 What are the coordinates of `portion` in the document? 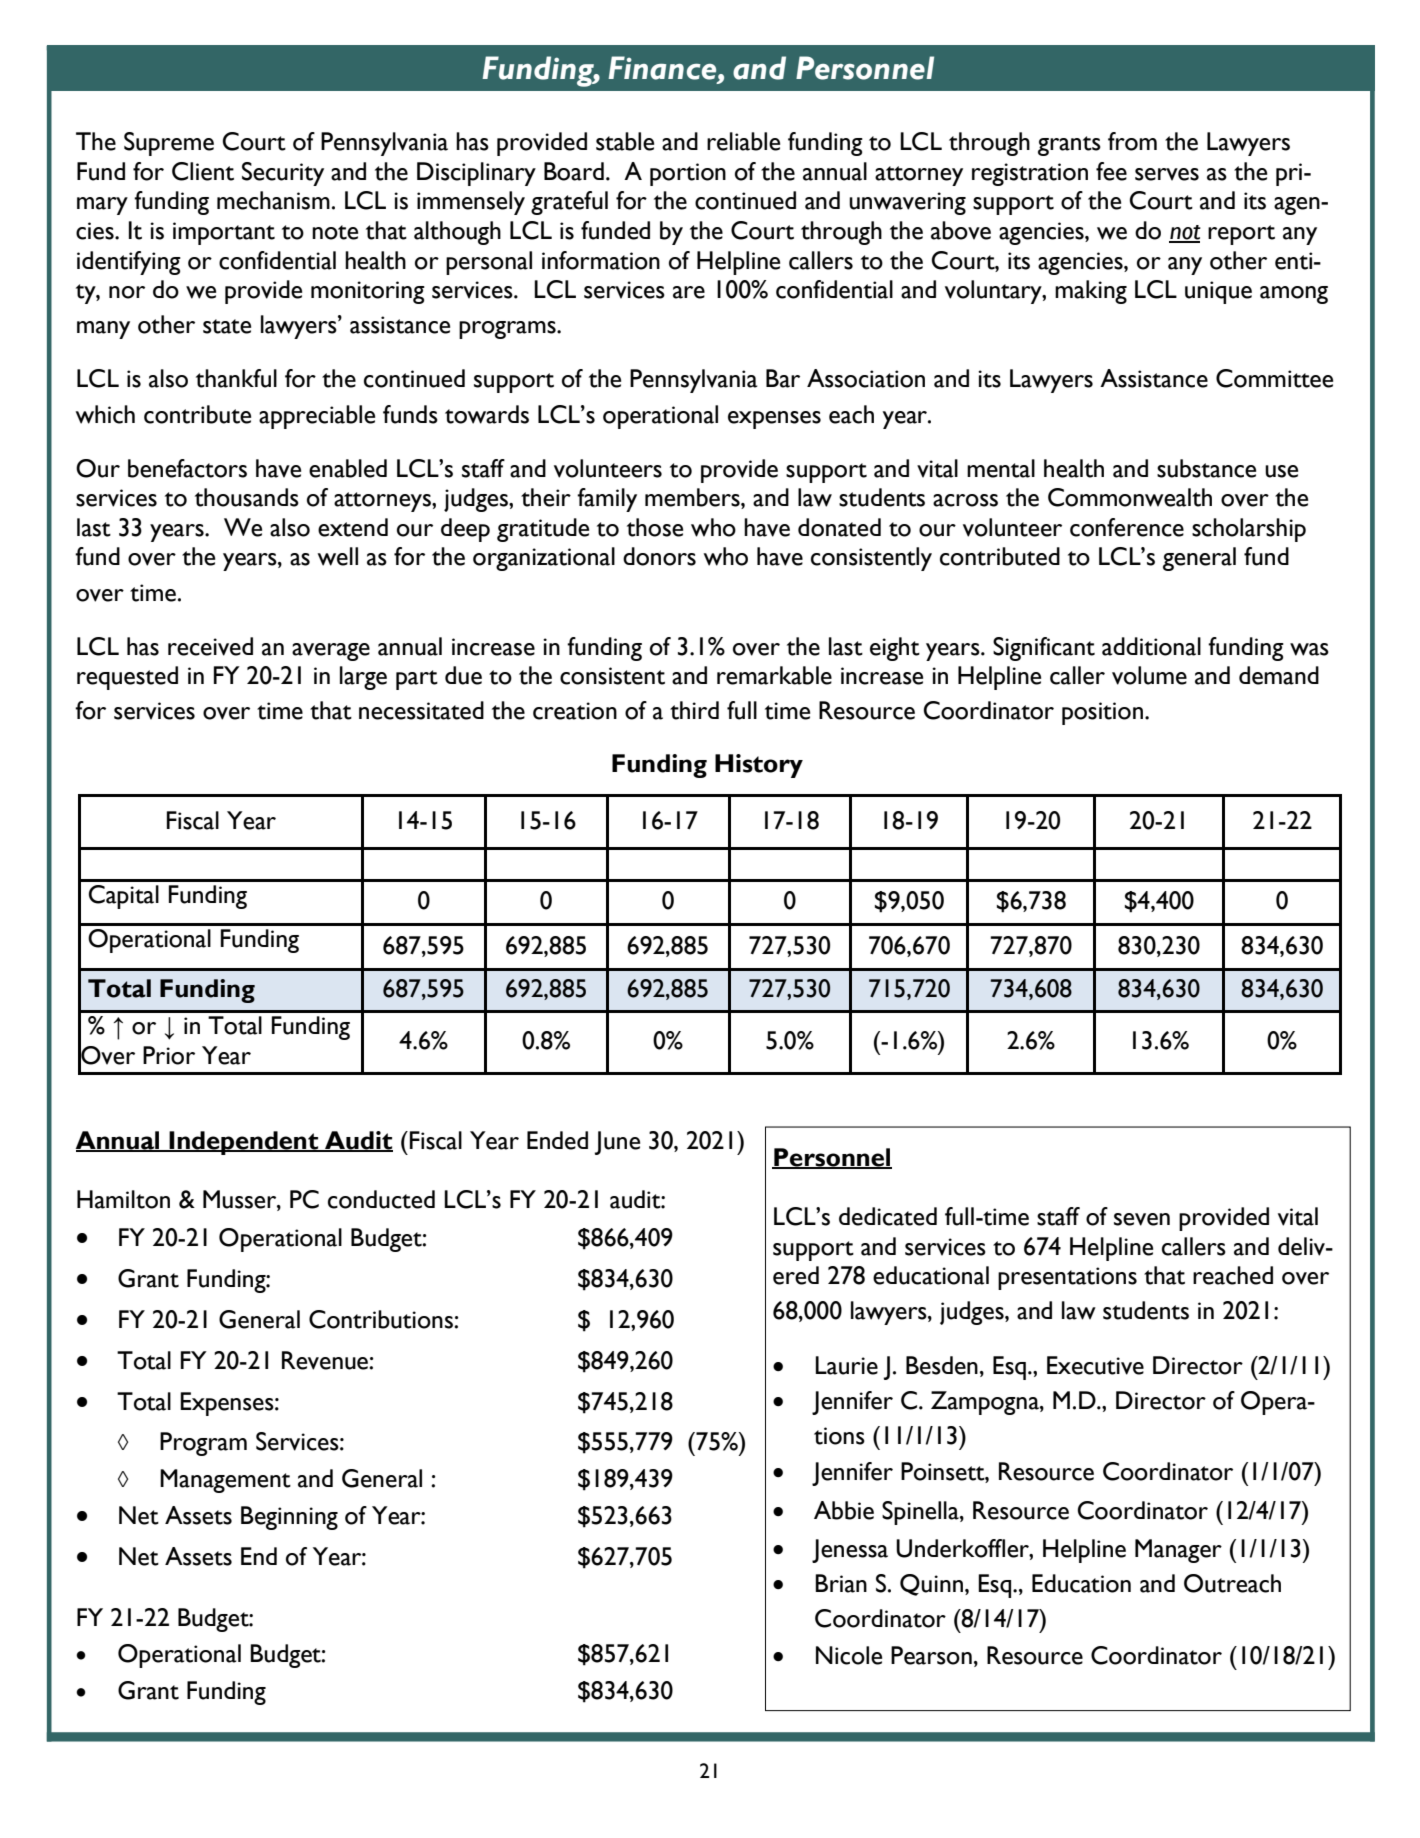 It's located at (688, 174).
